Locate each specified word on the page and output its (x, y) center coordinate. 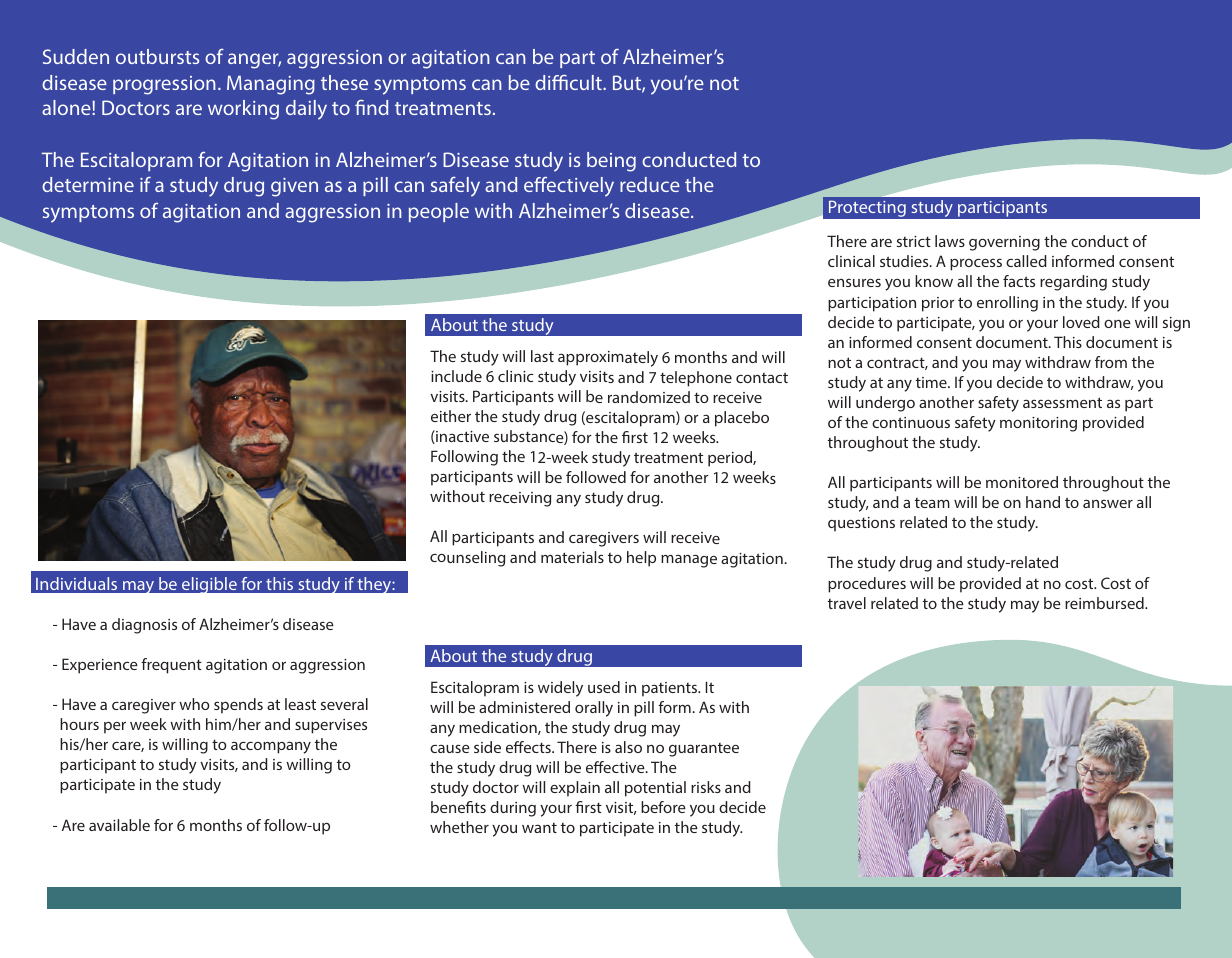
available (119, 825)
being (611, 162)
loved (1081, 322)
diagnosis (144, 626)
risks (706, 787)
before (663, 807)
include (456, 376)
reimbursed (1105, 603)
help (641, 559)
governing (1004, 243)
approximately (608, 359)
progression (164, 85)
